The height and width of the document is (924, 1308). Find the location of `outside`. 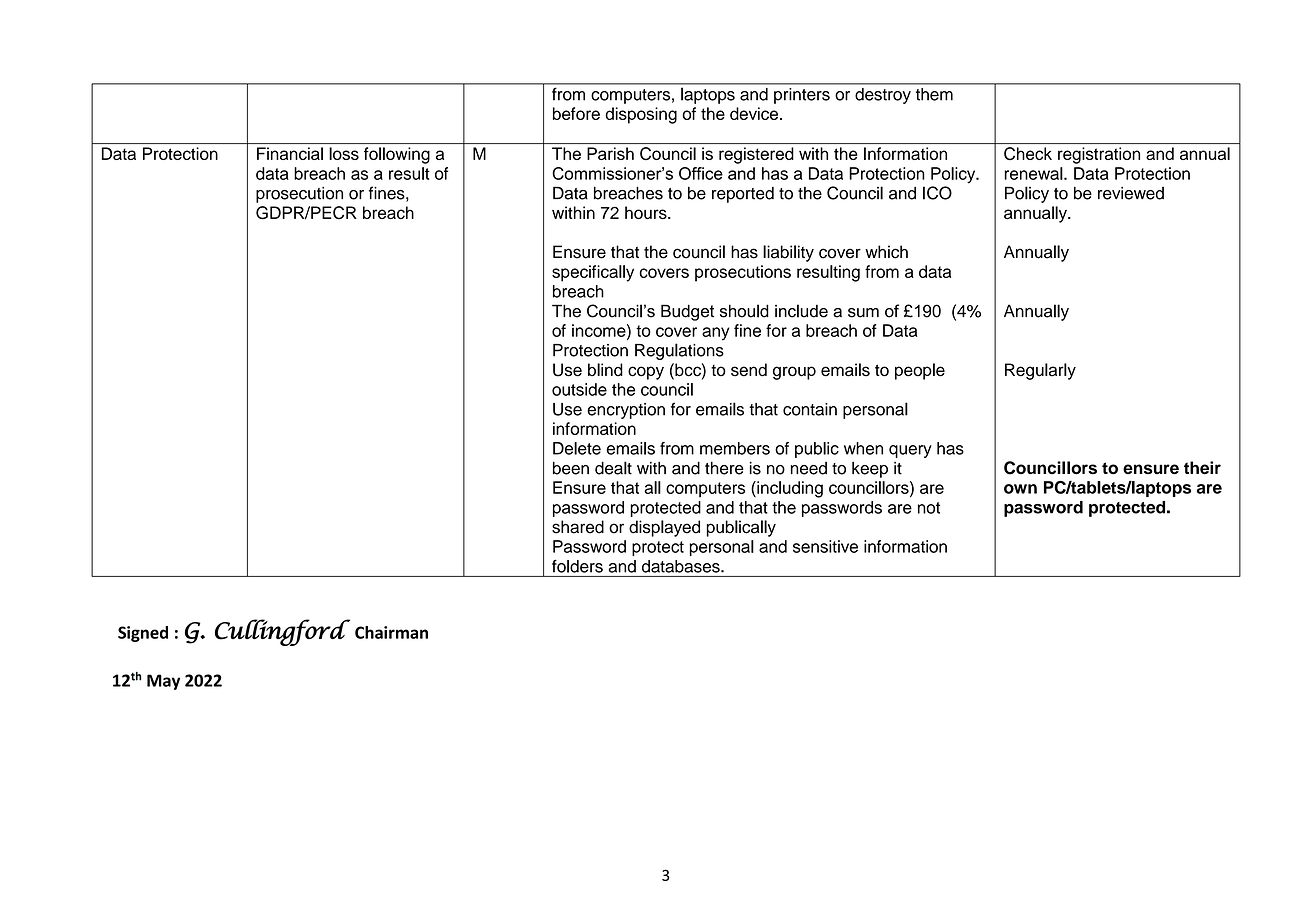

outside is located at coordinates (579, 389).
